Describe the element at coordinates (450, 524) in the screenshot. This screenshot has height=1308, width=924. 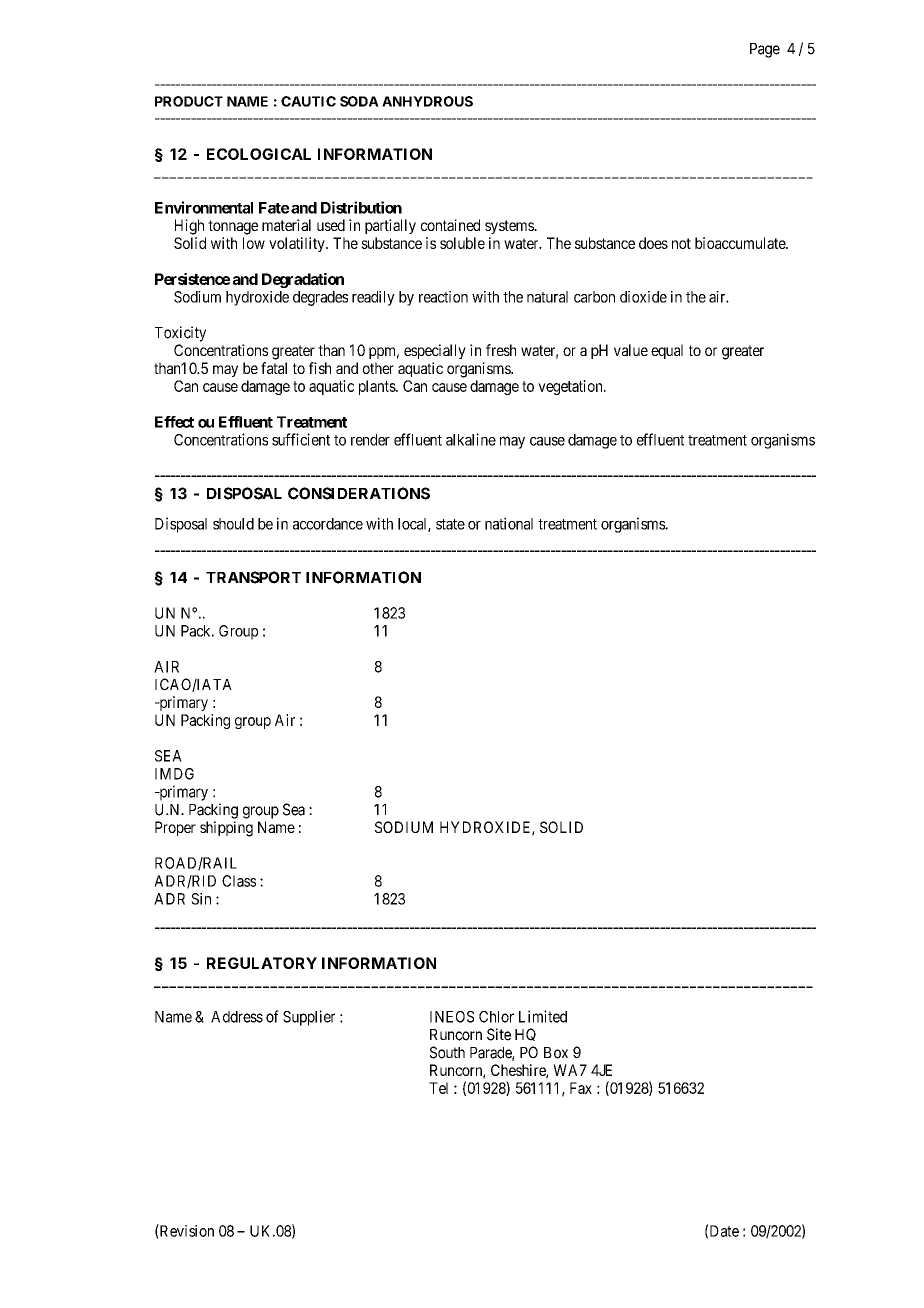
I see `state` at that location.
